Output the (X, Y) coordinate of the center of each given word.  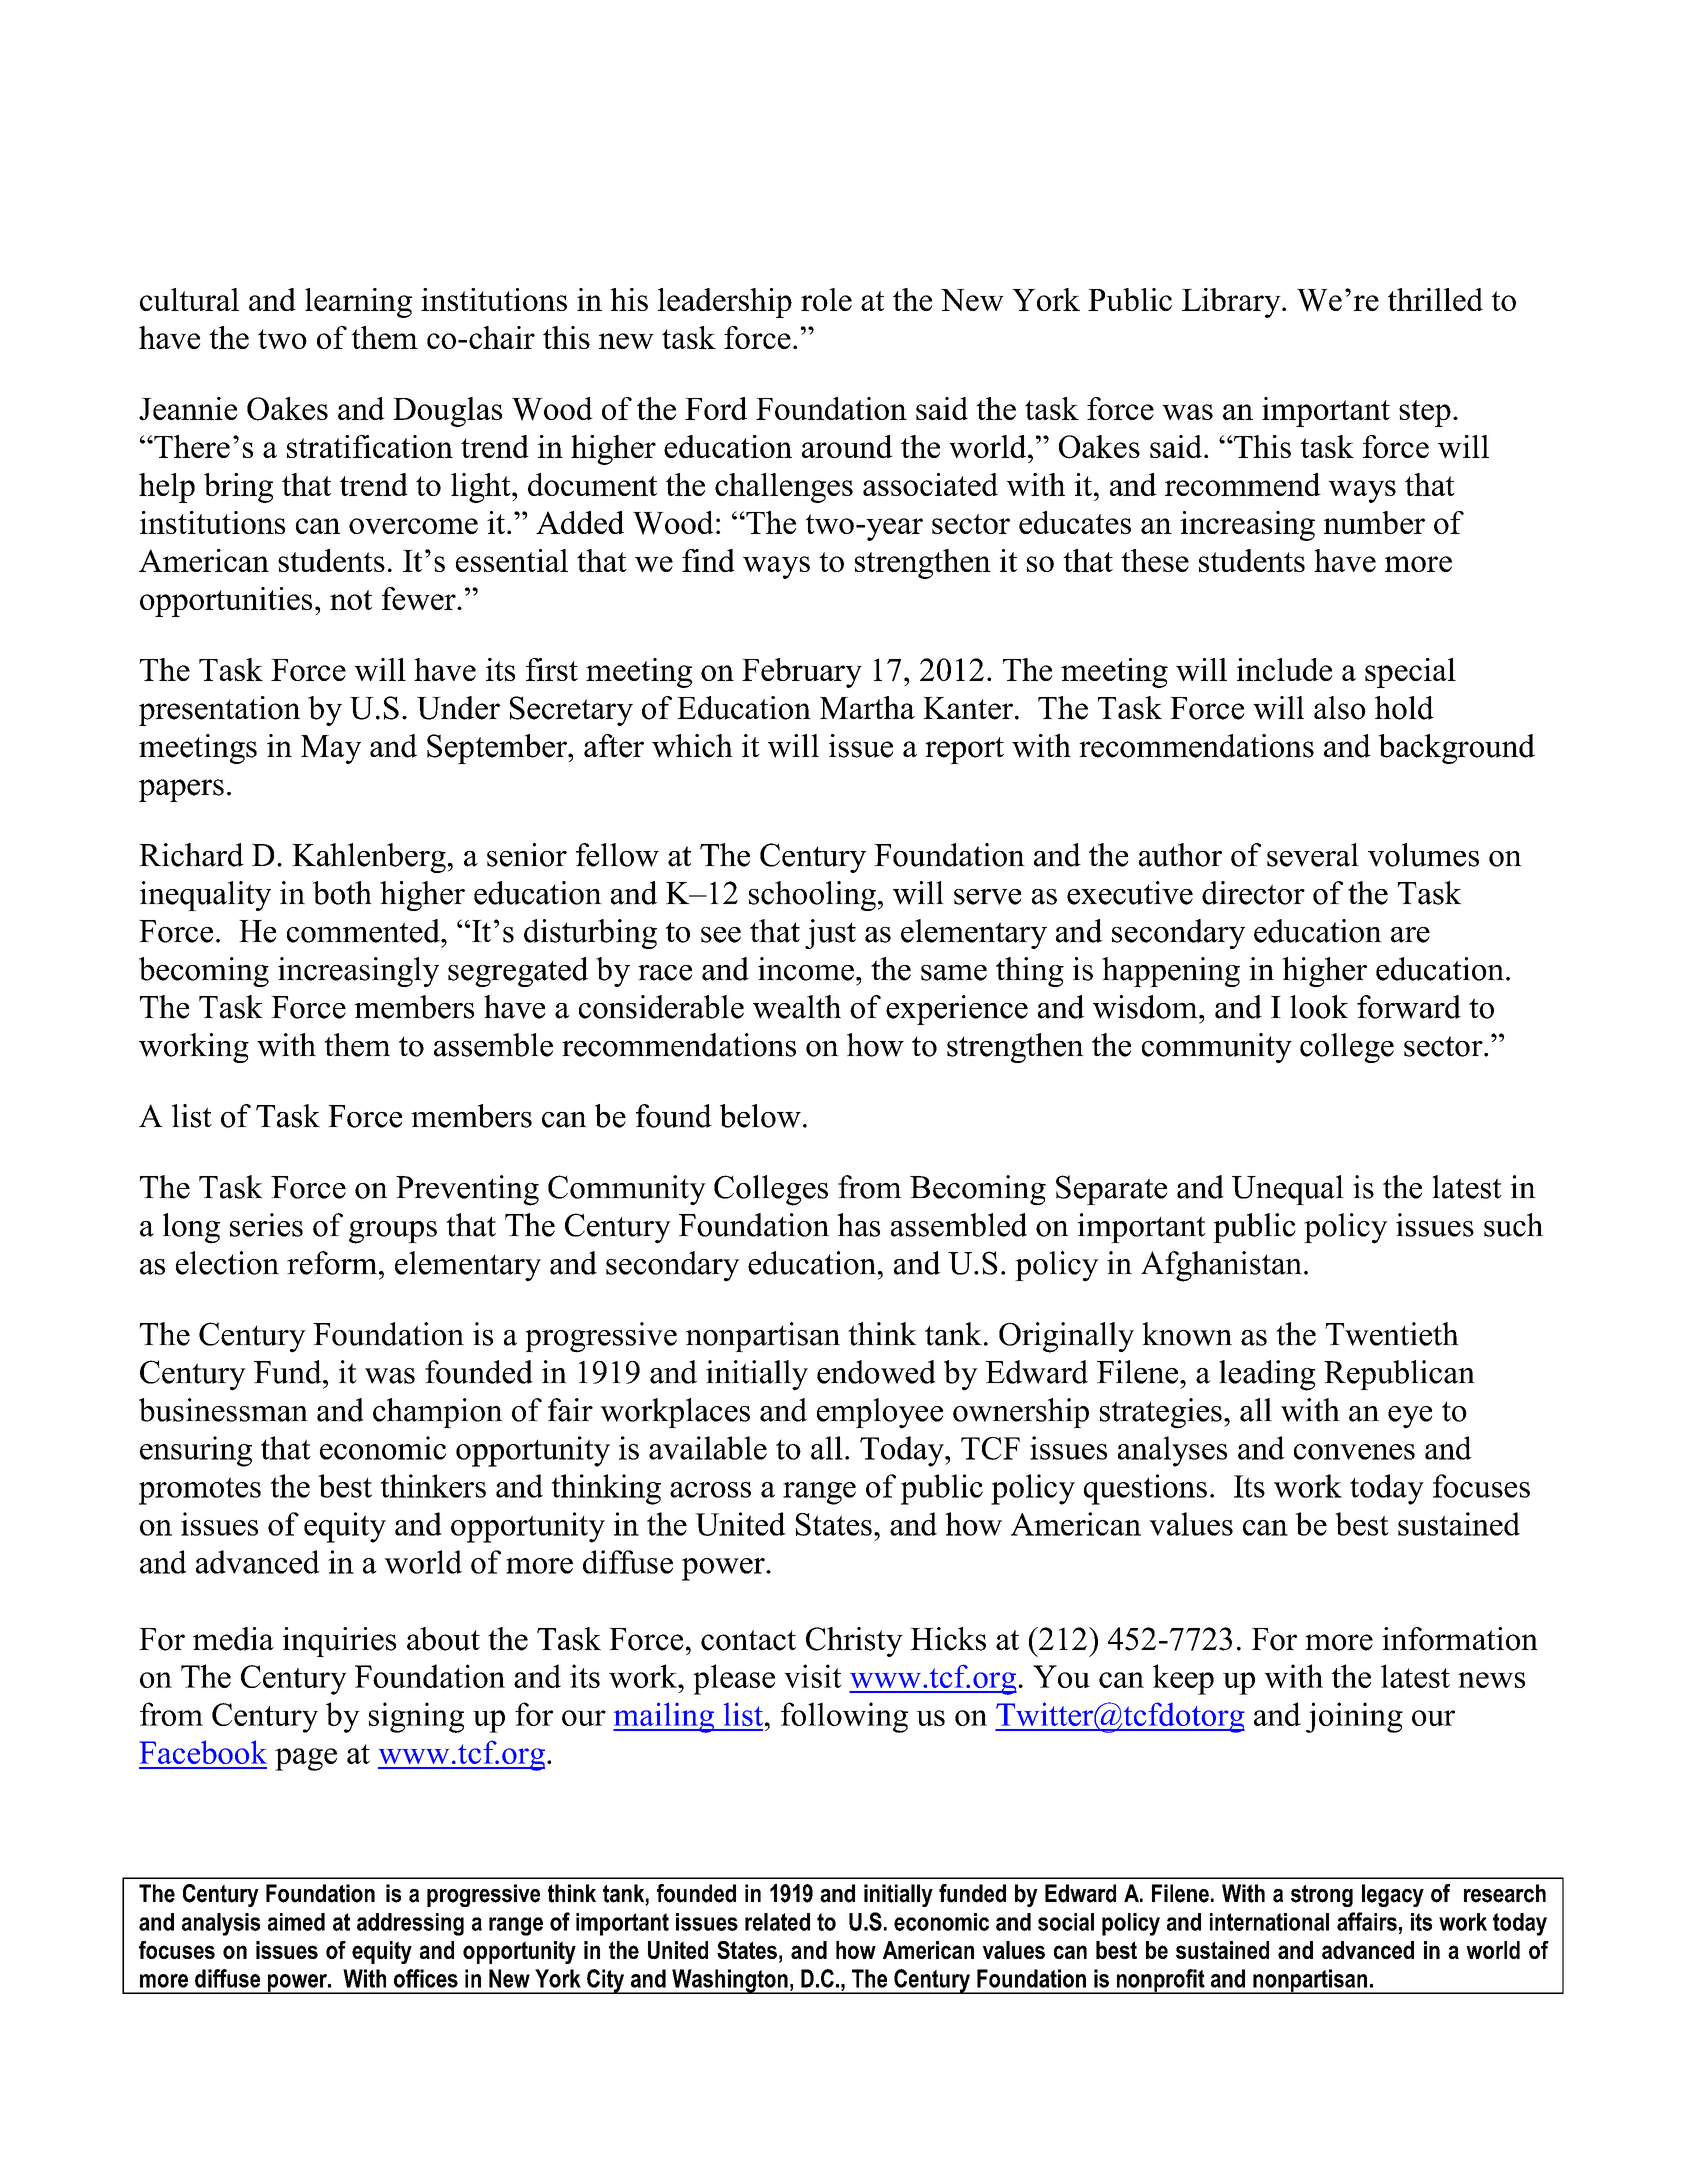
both (342, 893)
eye (1410, 1417)
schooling (812, 896)
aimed (296, 1922)
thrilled (1435, 299)
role (826, 299)
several (1313, 855)
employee (880, 1413)
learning (358, 303)
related (777, 1922)
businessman (223, 1410)
